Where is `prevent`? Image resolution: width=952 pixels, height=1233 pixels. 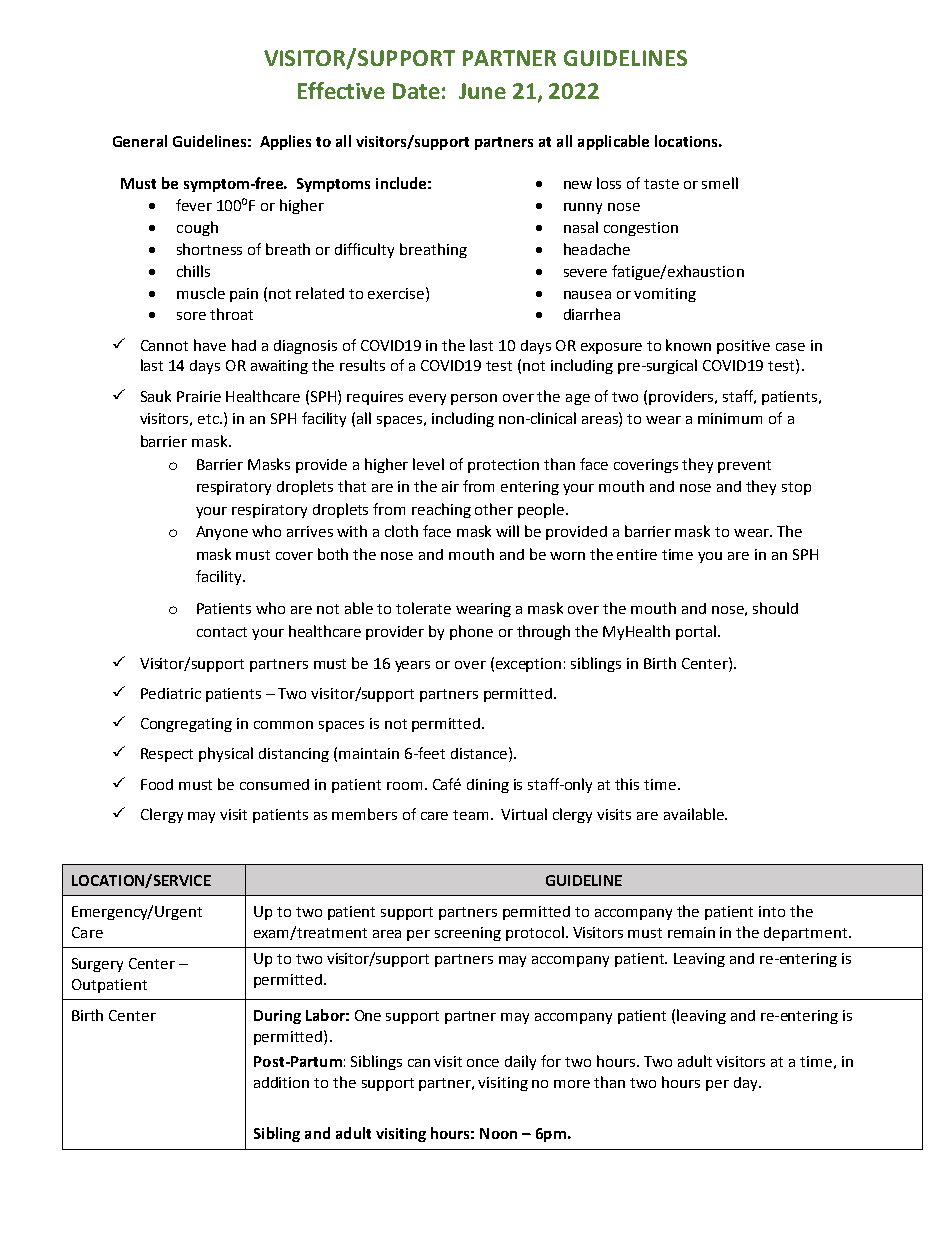
prevent is located at coordinates (744, 466).
